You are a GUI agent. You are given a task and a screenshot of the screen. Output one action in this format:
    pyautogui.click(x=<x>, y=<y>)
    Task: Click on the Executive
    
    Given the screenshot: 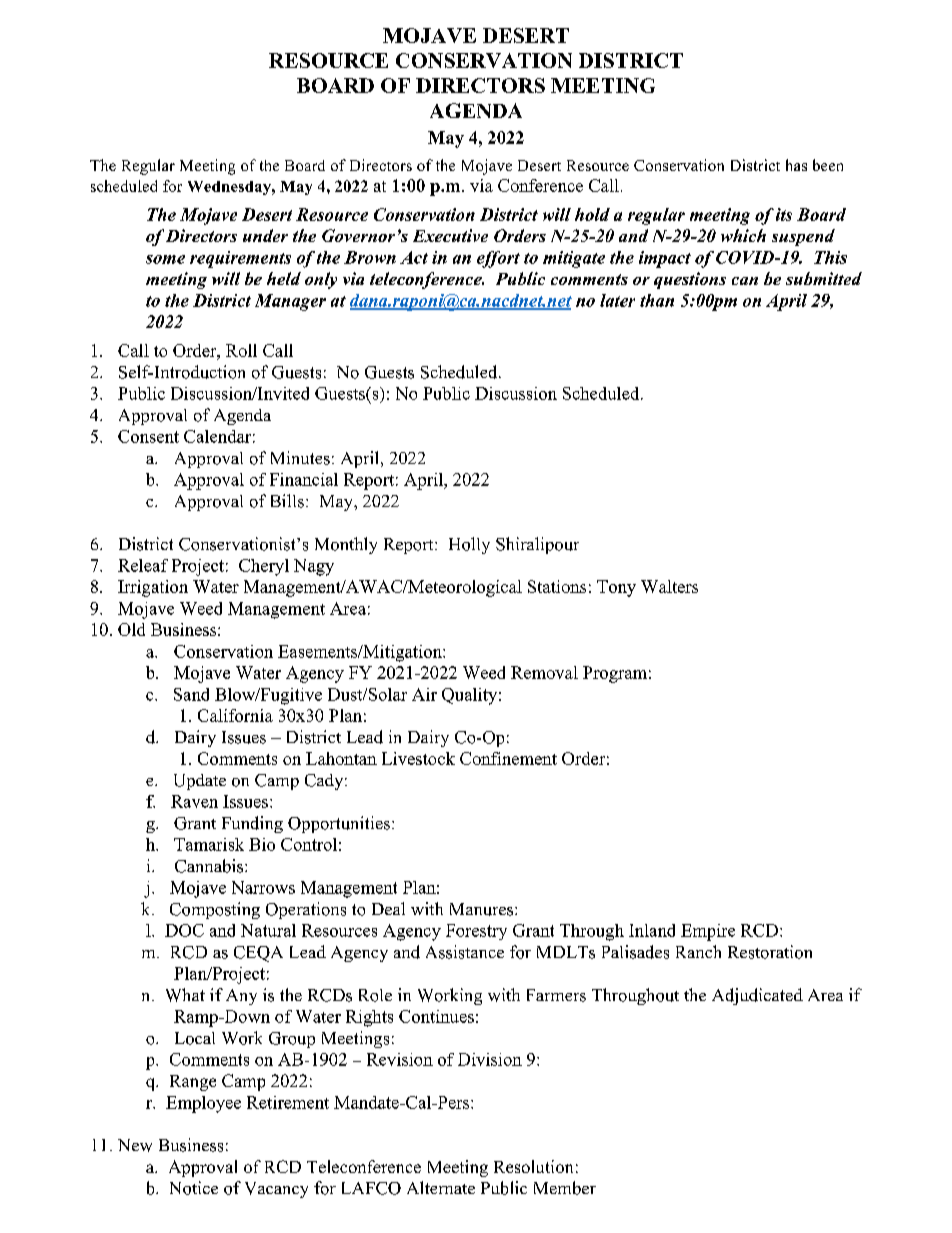 What is the action you would take?
    pyautogui.click(x=450, y=235)
